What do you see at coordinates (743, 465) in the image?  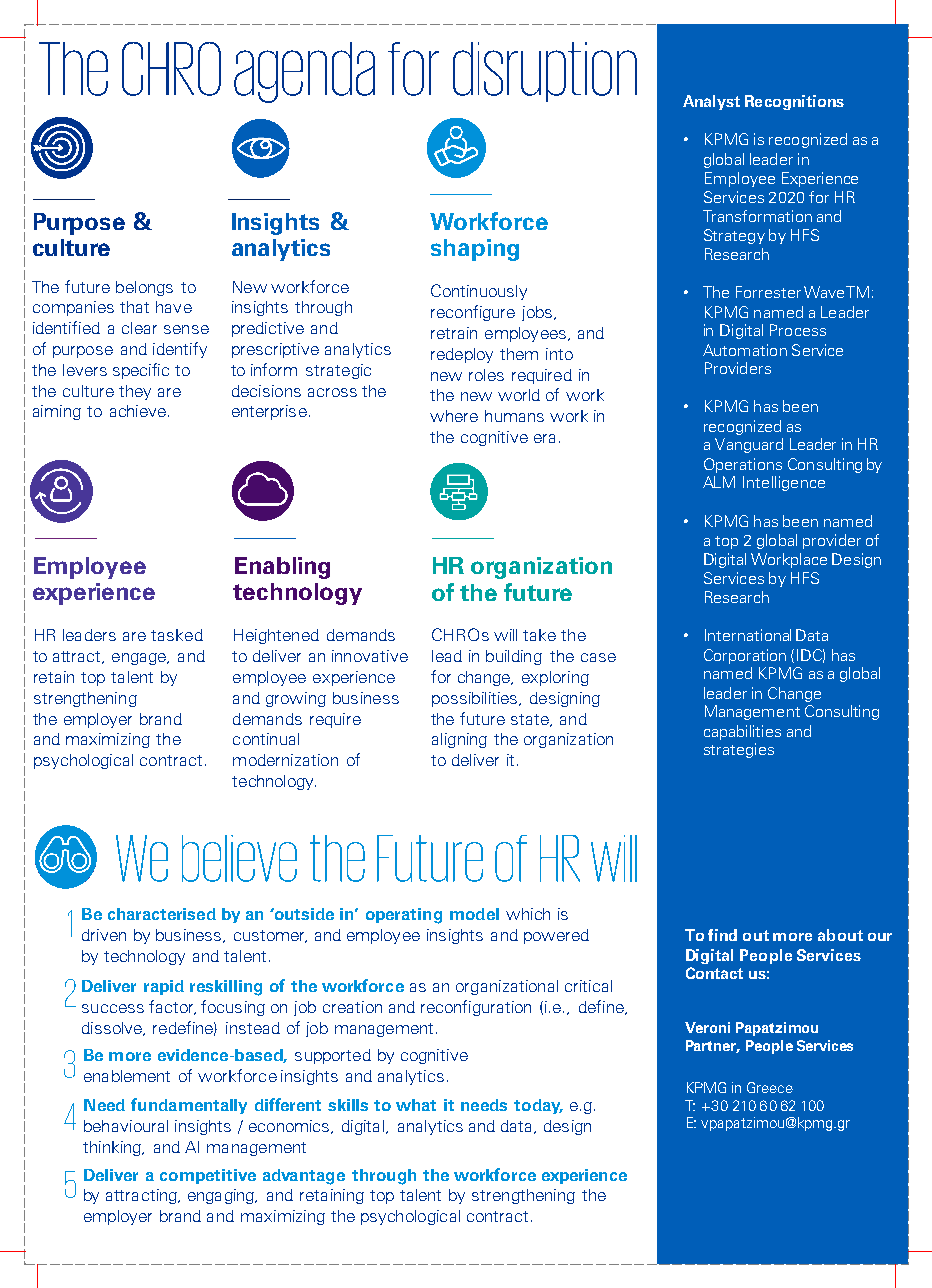 I see `Operations` at bounding box center [743, 465].
